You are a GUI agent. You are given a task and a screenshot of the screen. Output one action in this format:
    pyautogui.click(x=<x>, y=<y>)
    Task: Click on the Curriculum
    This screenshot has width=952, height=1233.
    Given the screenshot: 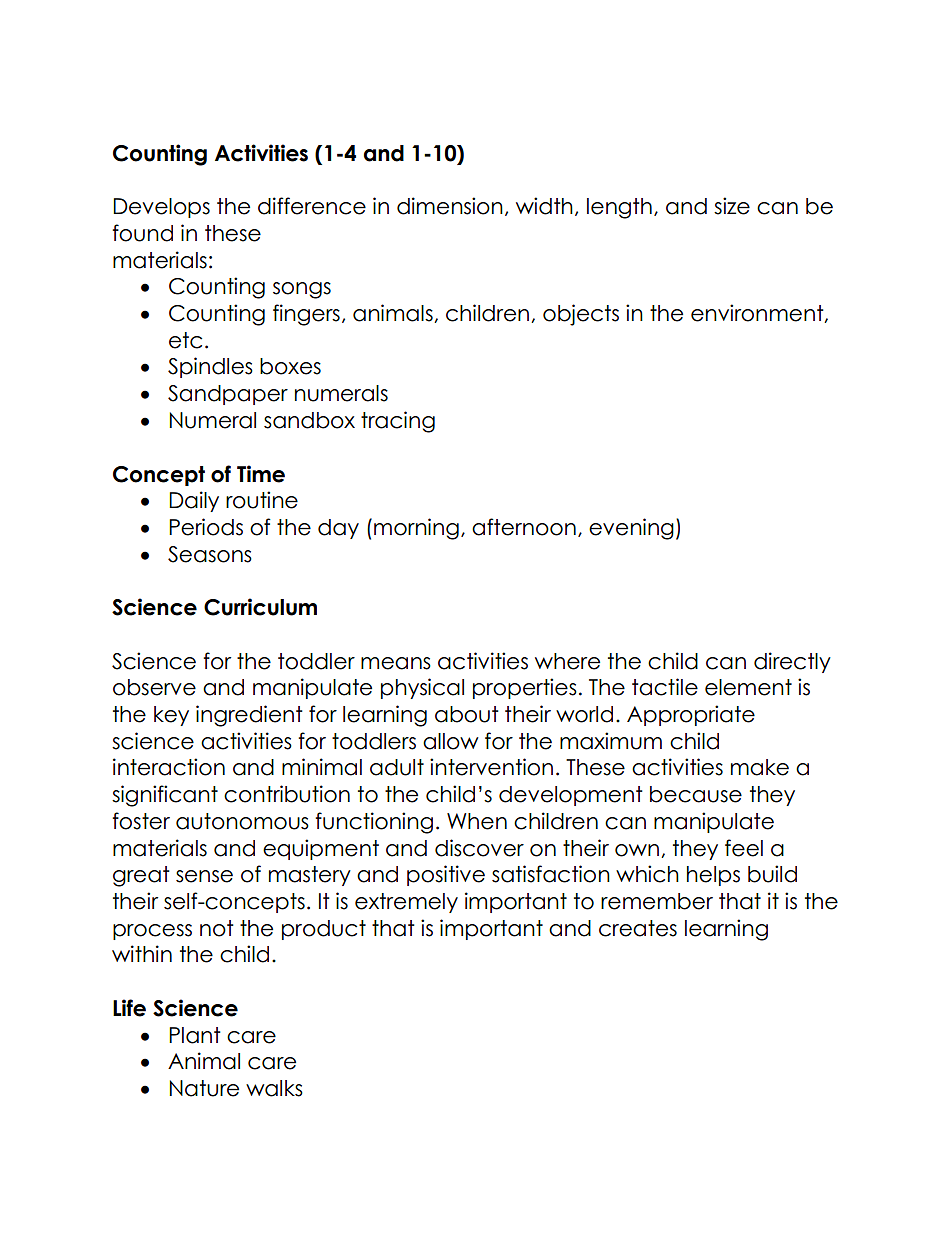 What is the action you would take?
    pyautogui.click(x=260, y=607)
